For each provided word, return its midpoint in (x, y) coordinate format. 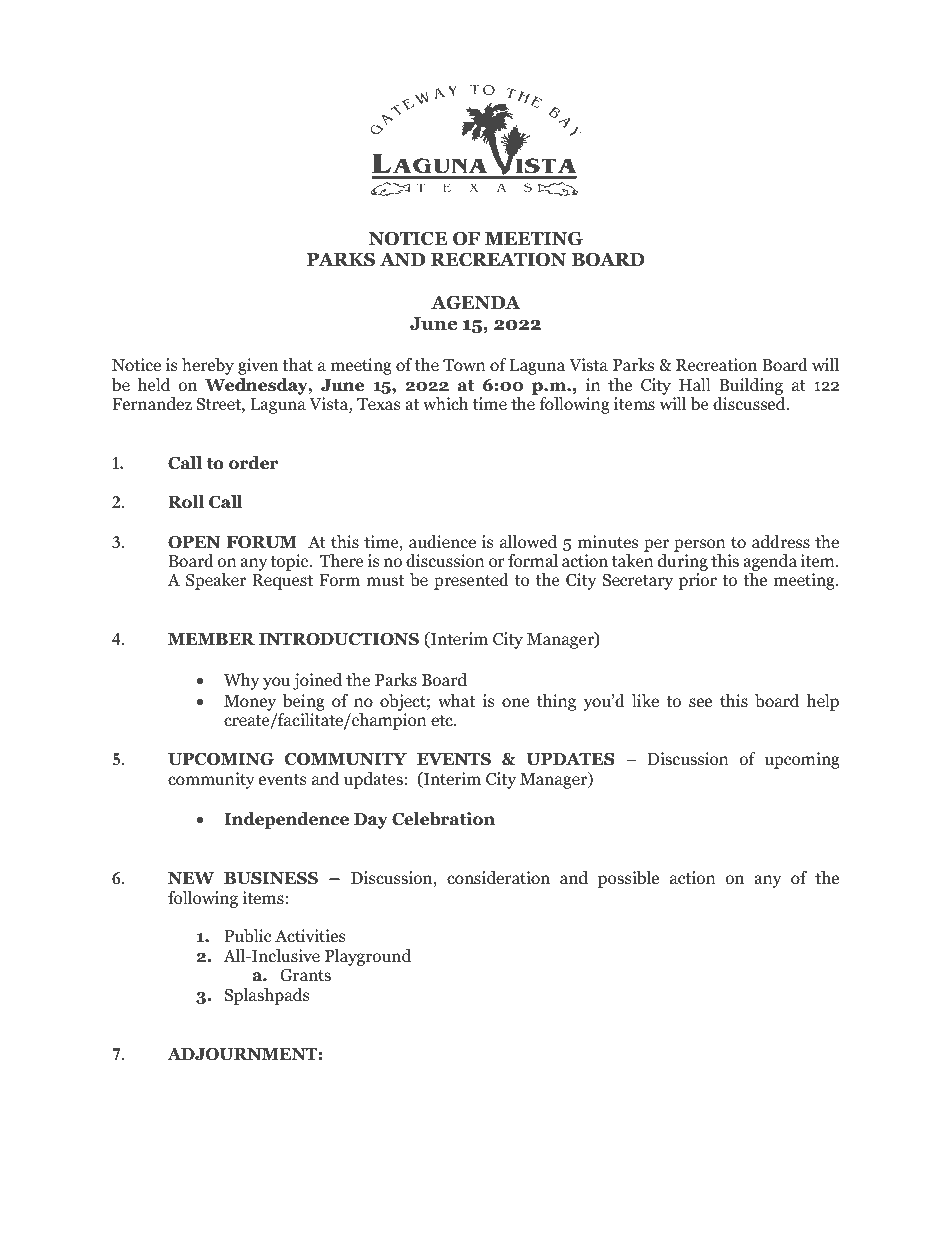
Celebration (443, 819)
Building (751, 386)
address (781, 542)
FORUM (262, 542)
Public (248, 936)
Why (241, 681)
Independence (286, 820)
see (700, 702)
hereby (208, 366)
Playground (368, 957)
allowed (528, 542)
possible (628, 879)
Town (464, 365)
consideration (498, 878)
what (456, 700)
